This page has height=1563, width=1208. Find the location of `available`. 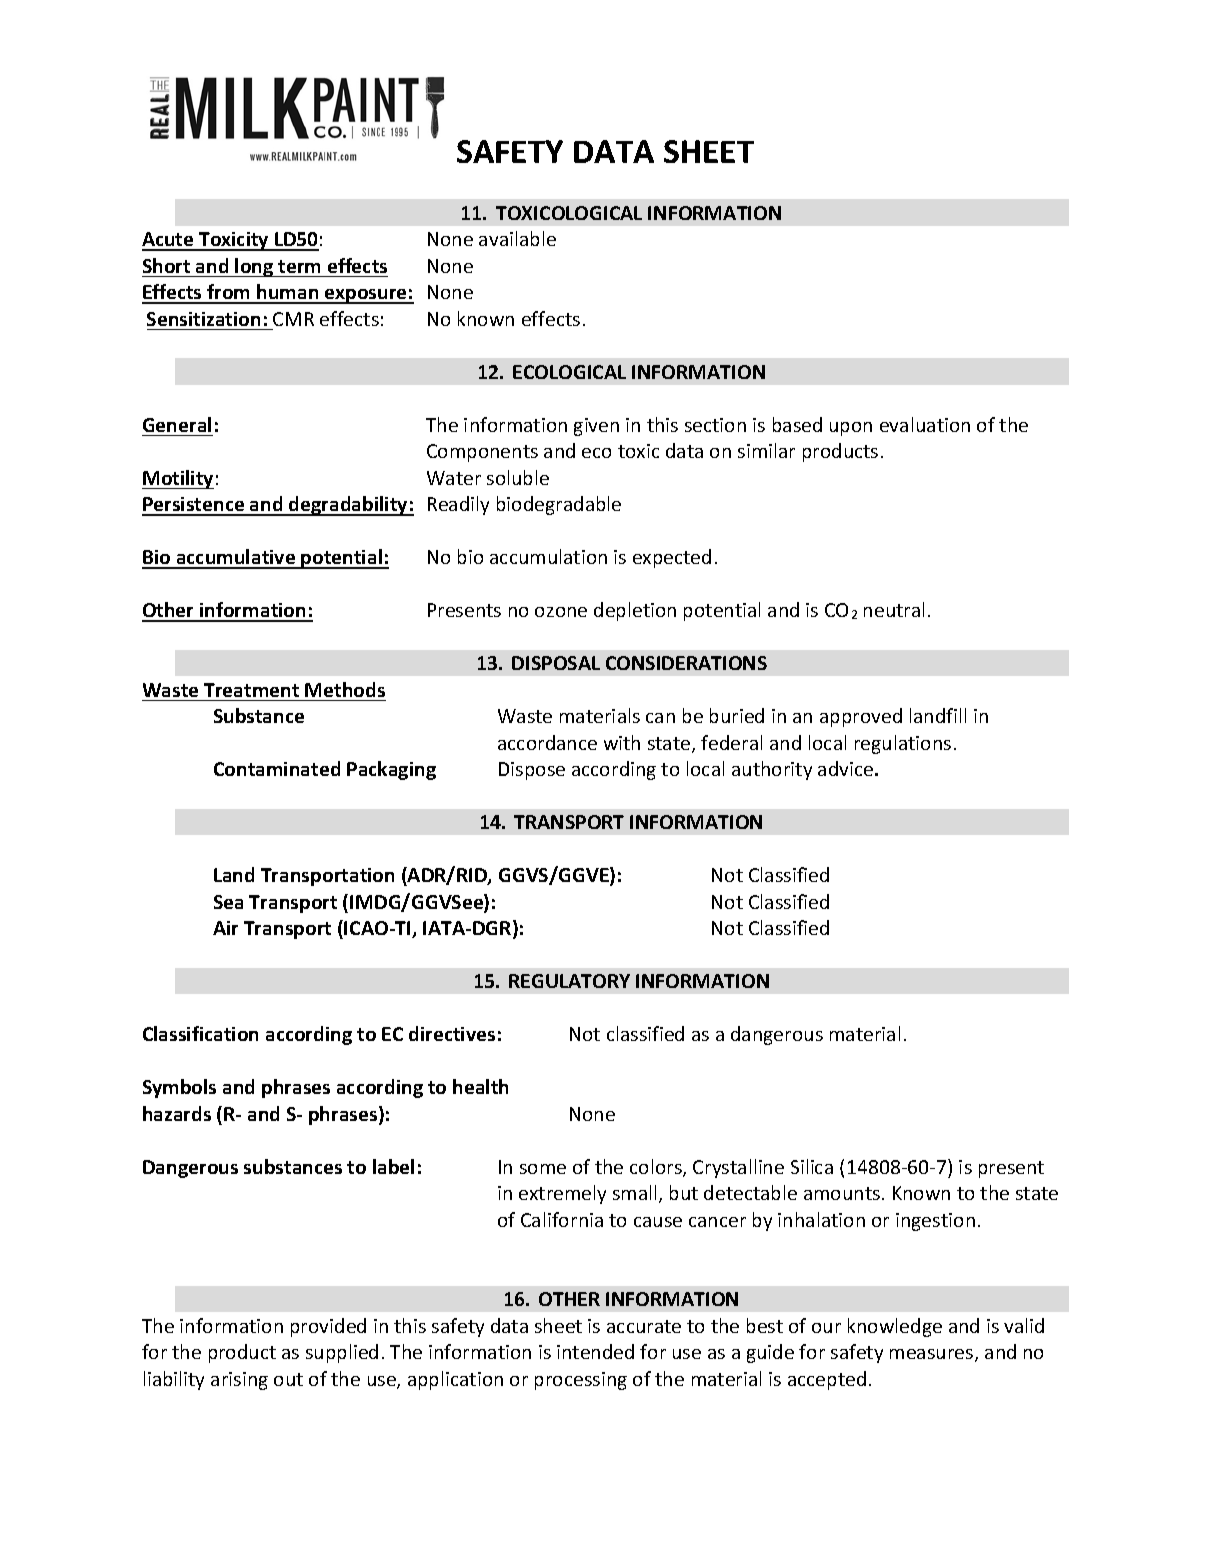

available is located at coordinates (517, 238).
